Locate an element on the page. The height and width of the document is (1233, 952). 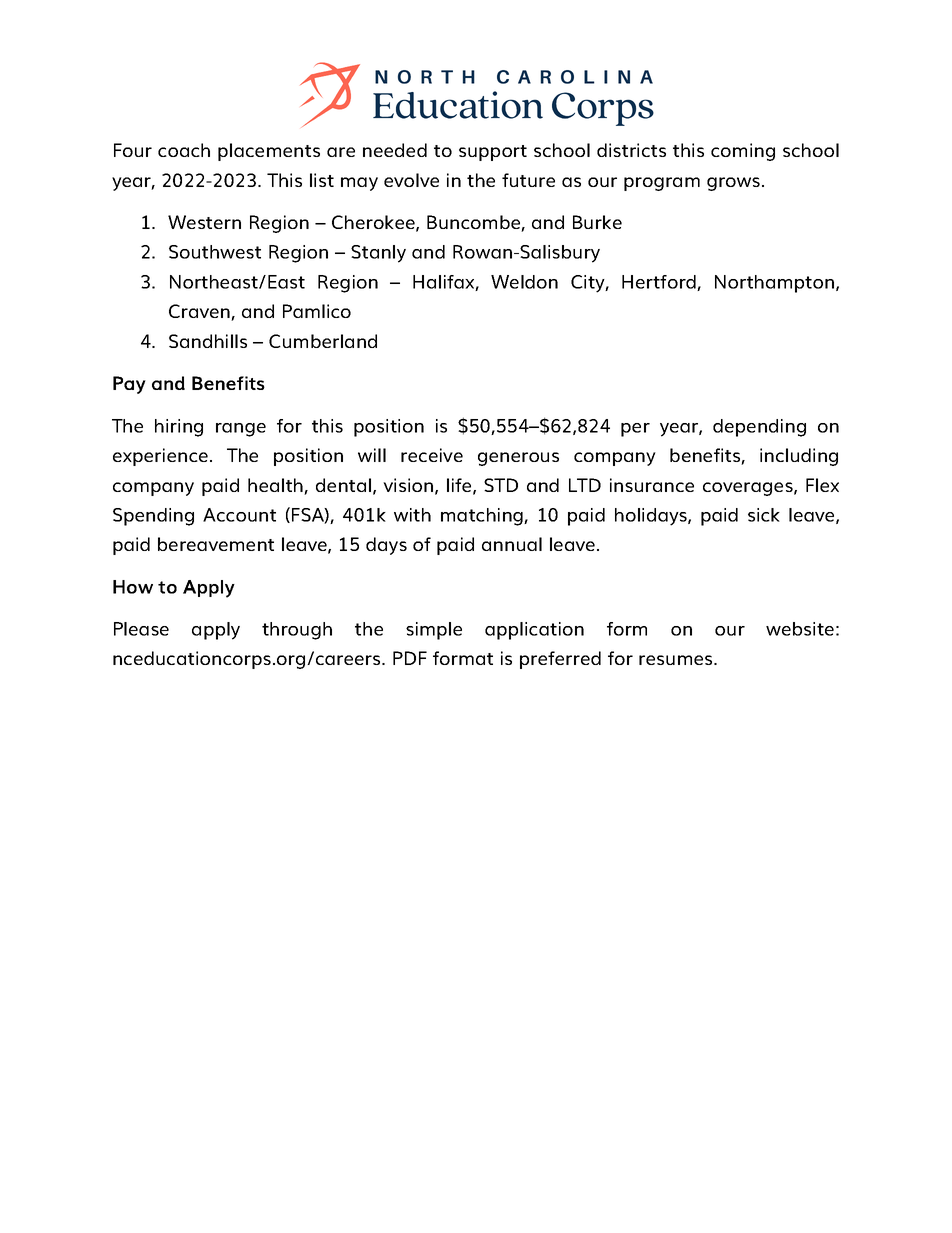
coach is located at coordinates (184, 150).
